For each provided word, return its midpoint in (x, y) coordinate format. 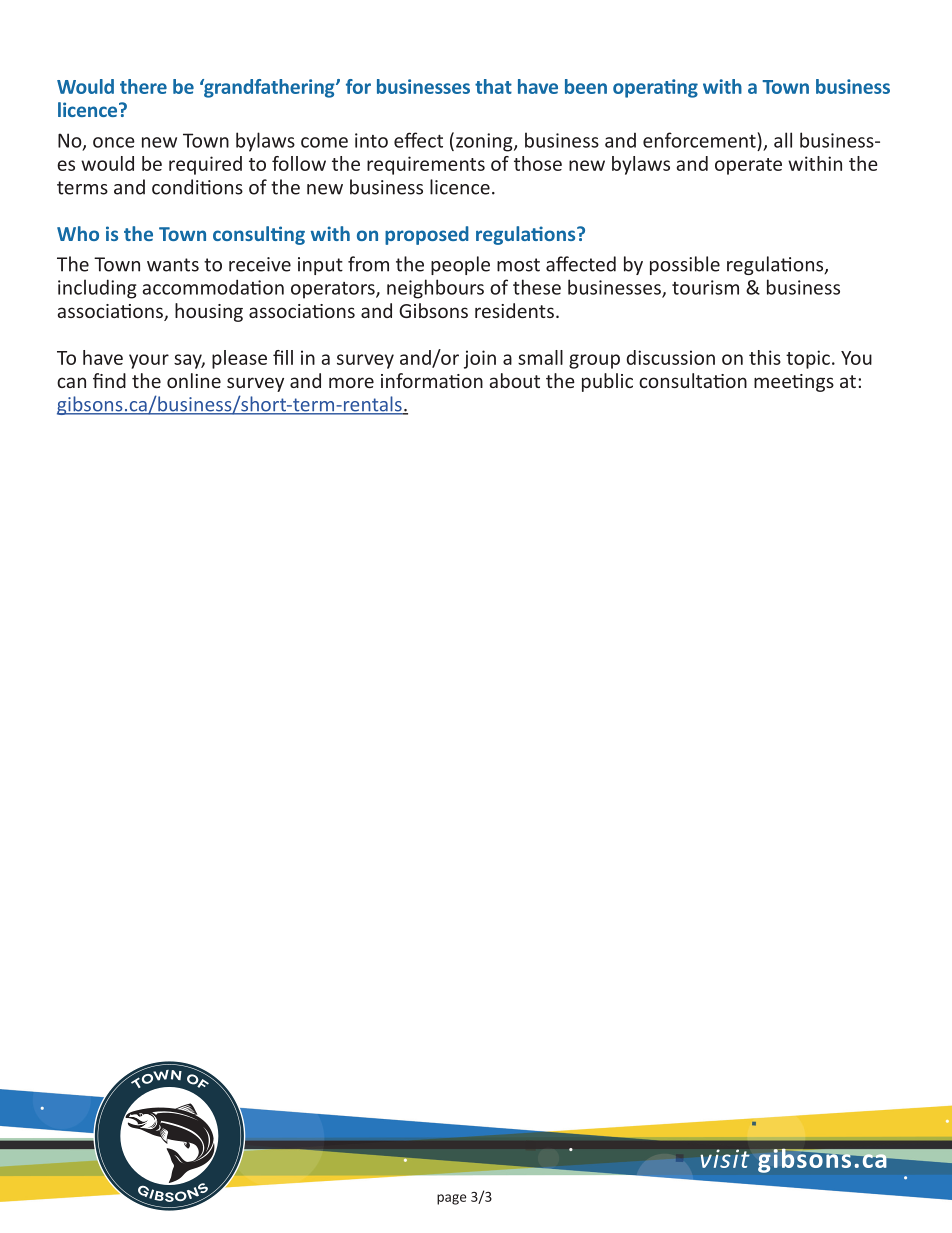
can (71, 382)
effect (418, 140)
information (432, 380)
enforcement (699, 140)
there (143, 86)
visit (725, 1158)
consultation (693, 380)
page (452, 1199)
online (194, 380)
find (109, 380)
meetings (794, 383)
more (351, 382)
